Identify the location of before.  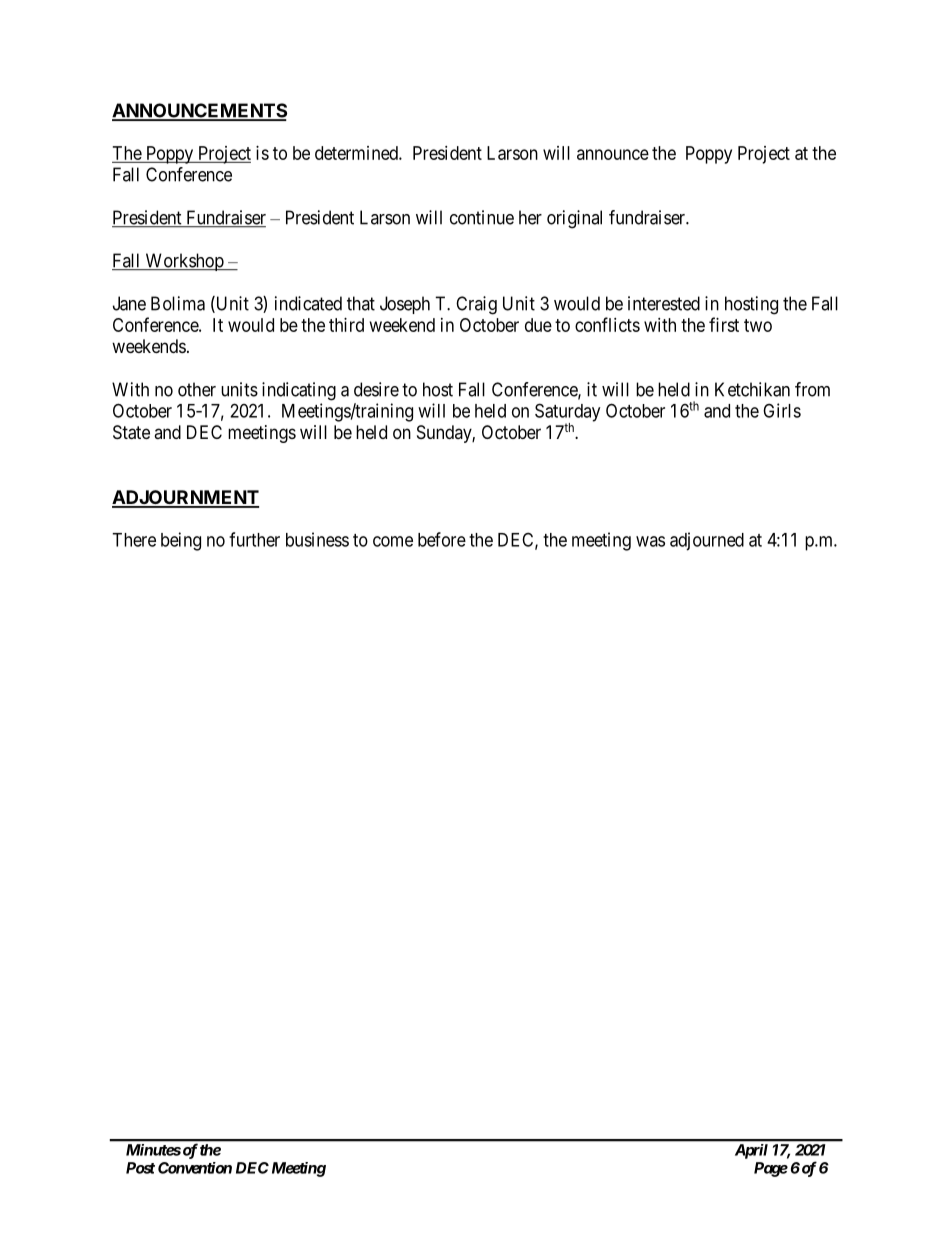
(442, 539).
